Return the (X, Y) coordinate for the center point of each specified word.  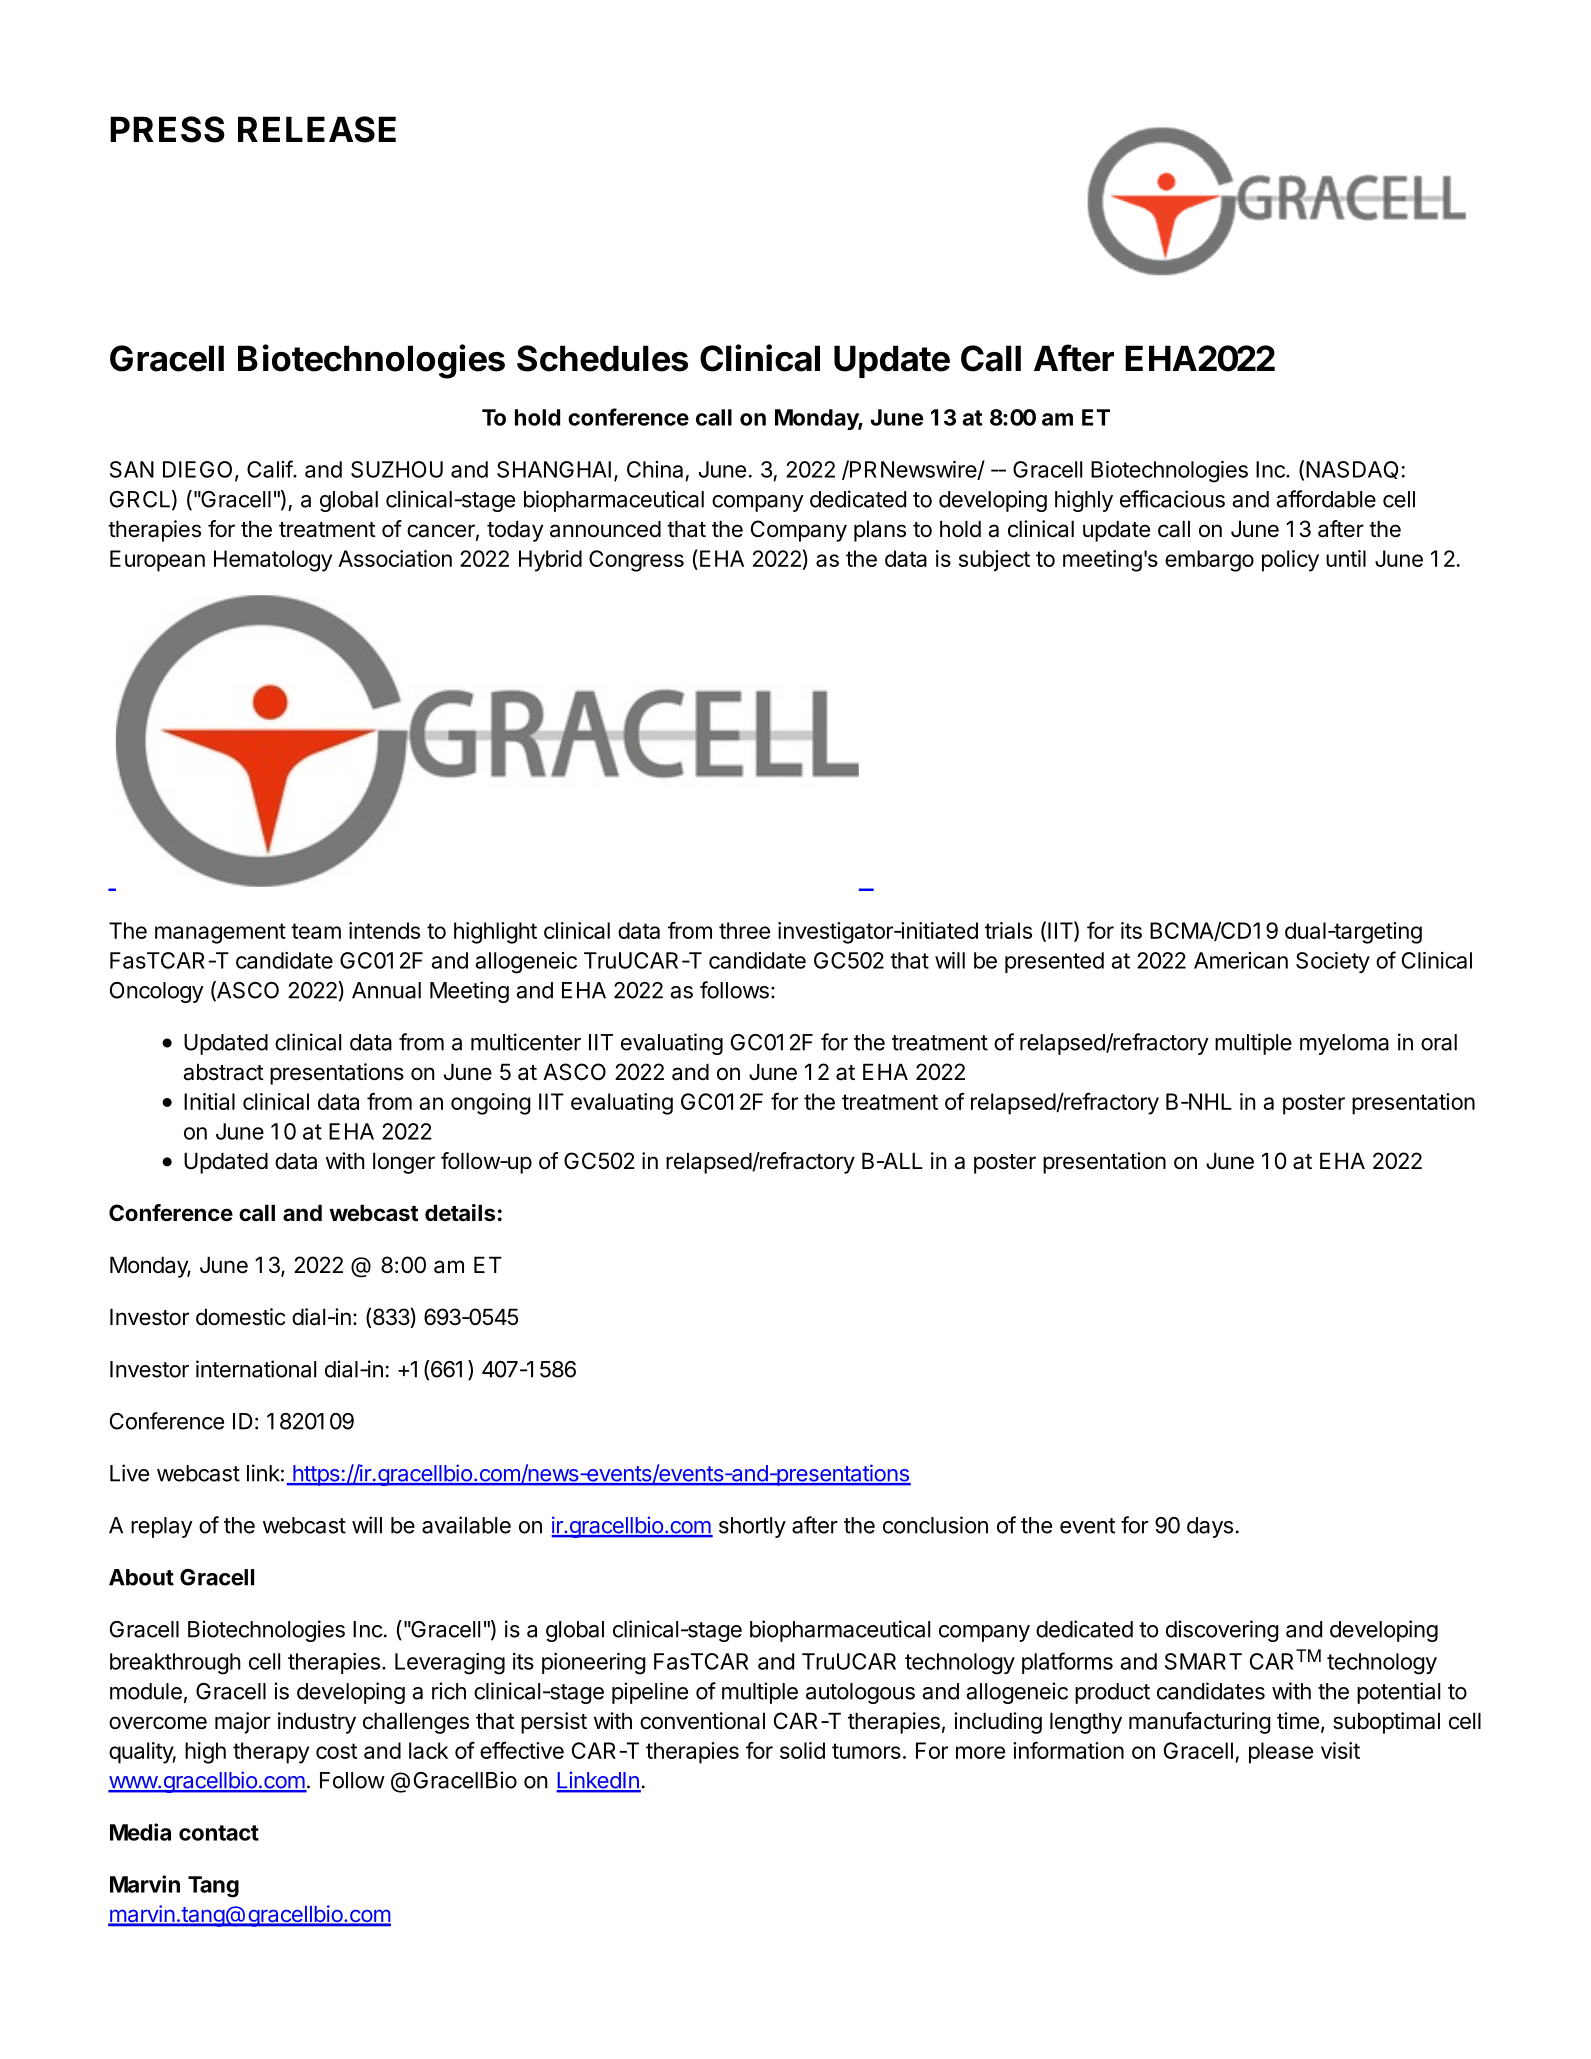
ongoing (491, 1104)
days (1210, 1527)
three (744, 930)
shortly (752, 1527)
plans (880, 531)
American (1241, 960)
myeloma (1344, 1044)
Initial (209, 1101)
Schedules (602, 358)
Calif (270, 469)
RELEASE (317, 129)
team (316, 931)
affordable (1326, 499)
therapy (271, 1753)
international (256, 1369)
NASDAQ (1352, 470)
